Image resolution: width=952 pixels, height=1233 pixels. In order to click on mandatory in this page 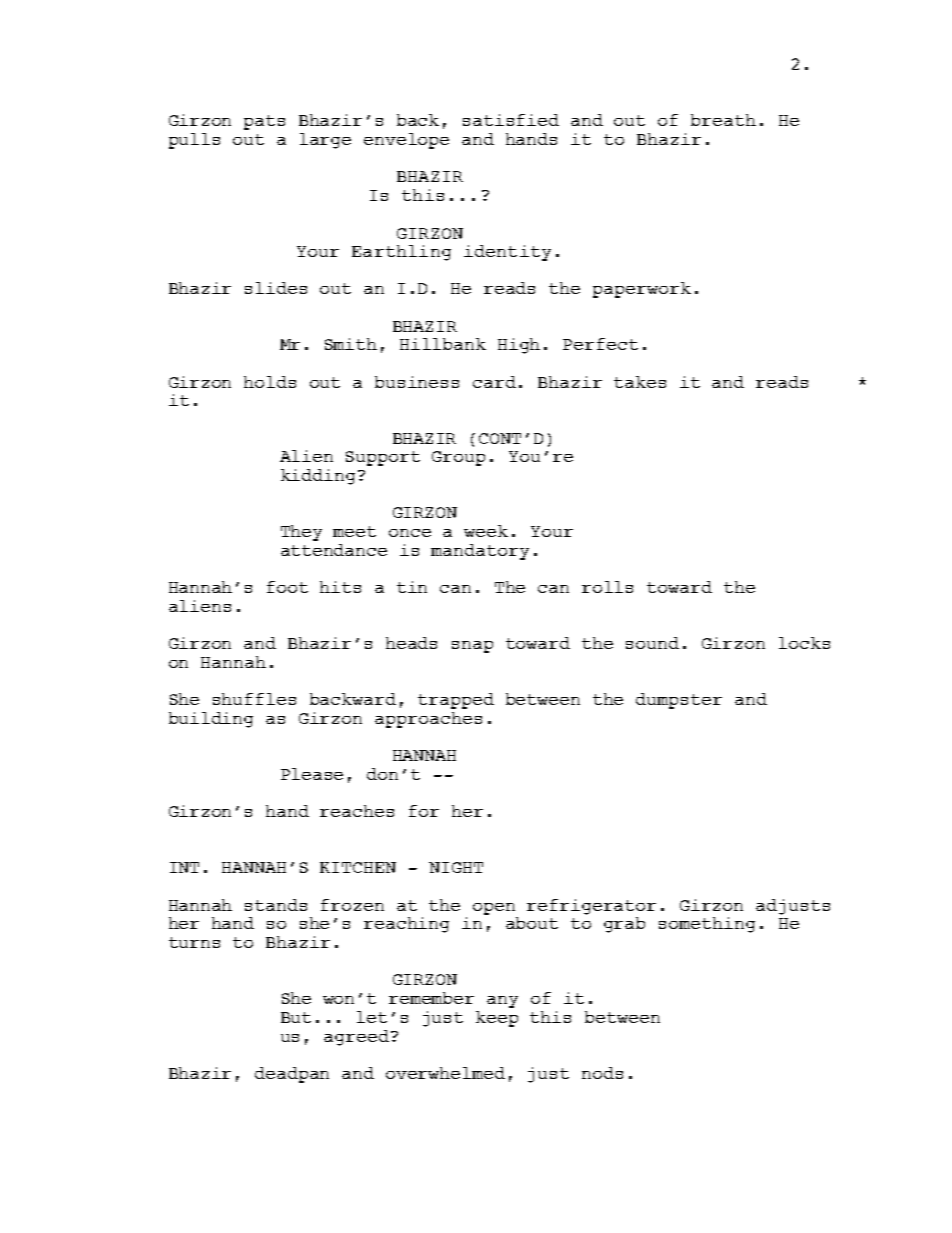, I will do `click(480, 552)`.
